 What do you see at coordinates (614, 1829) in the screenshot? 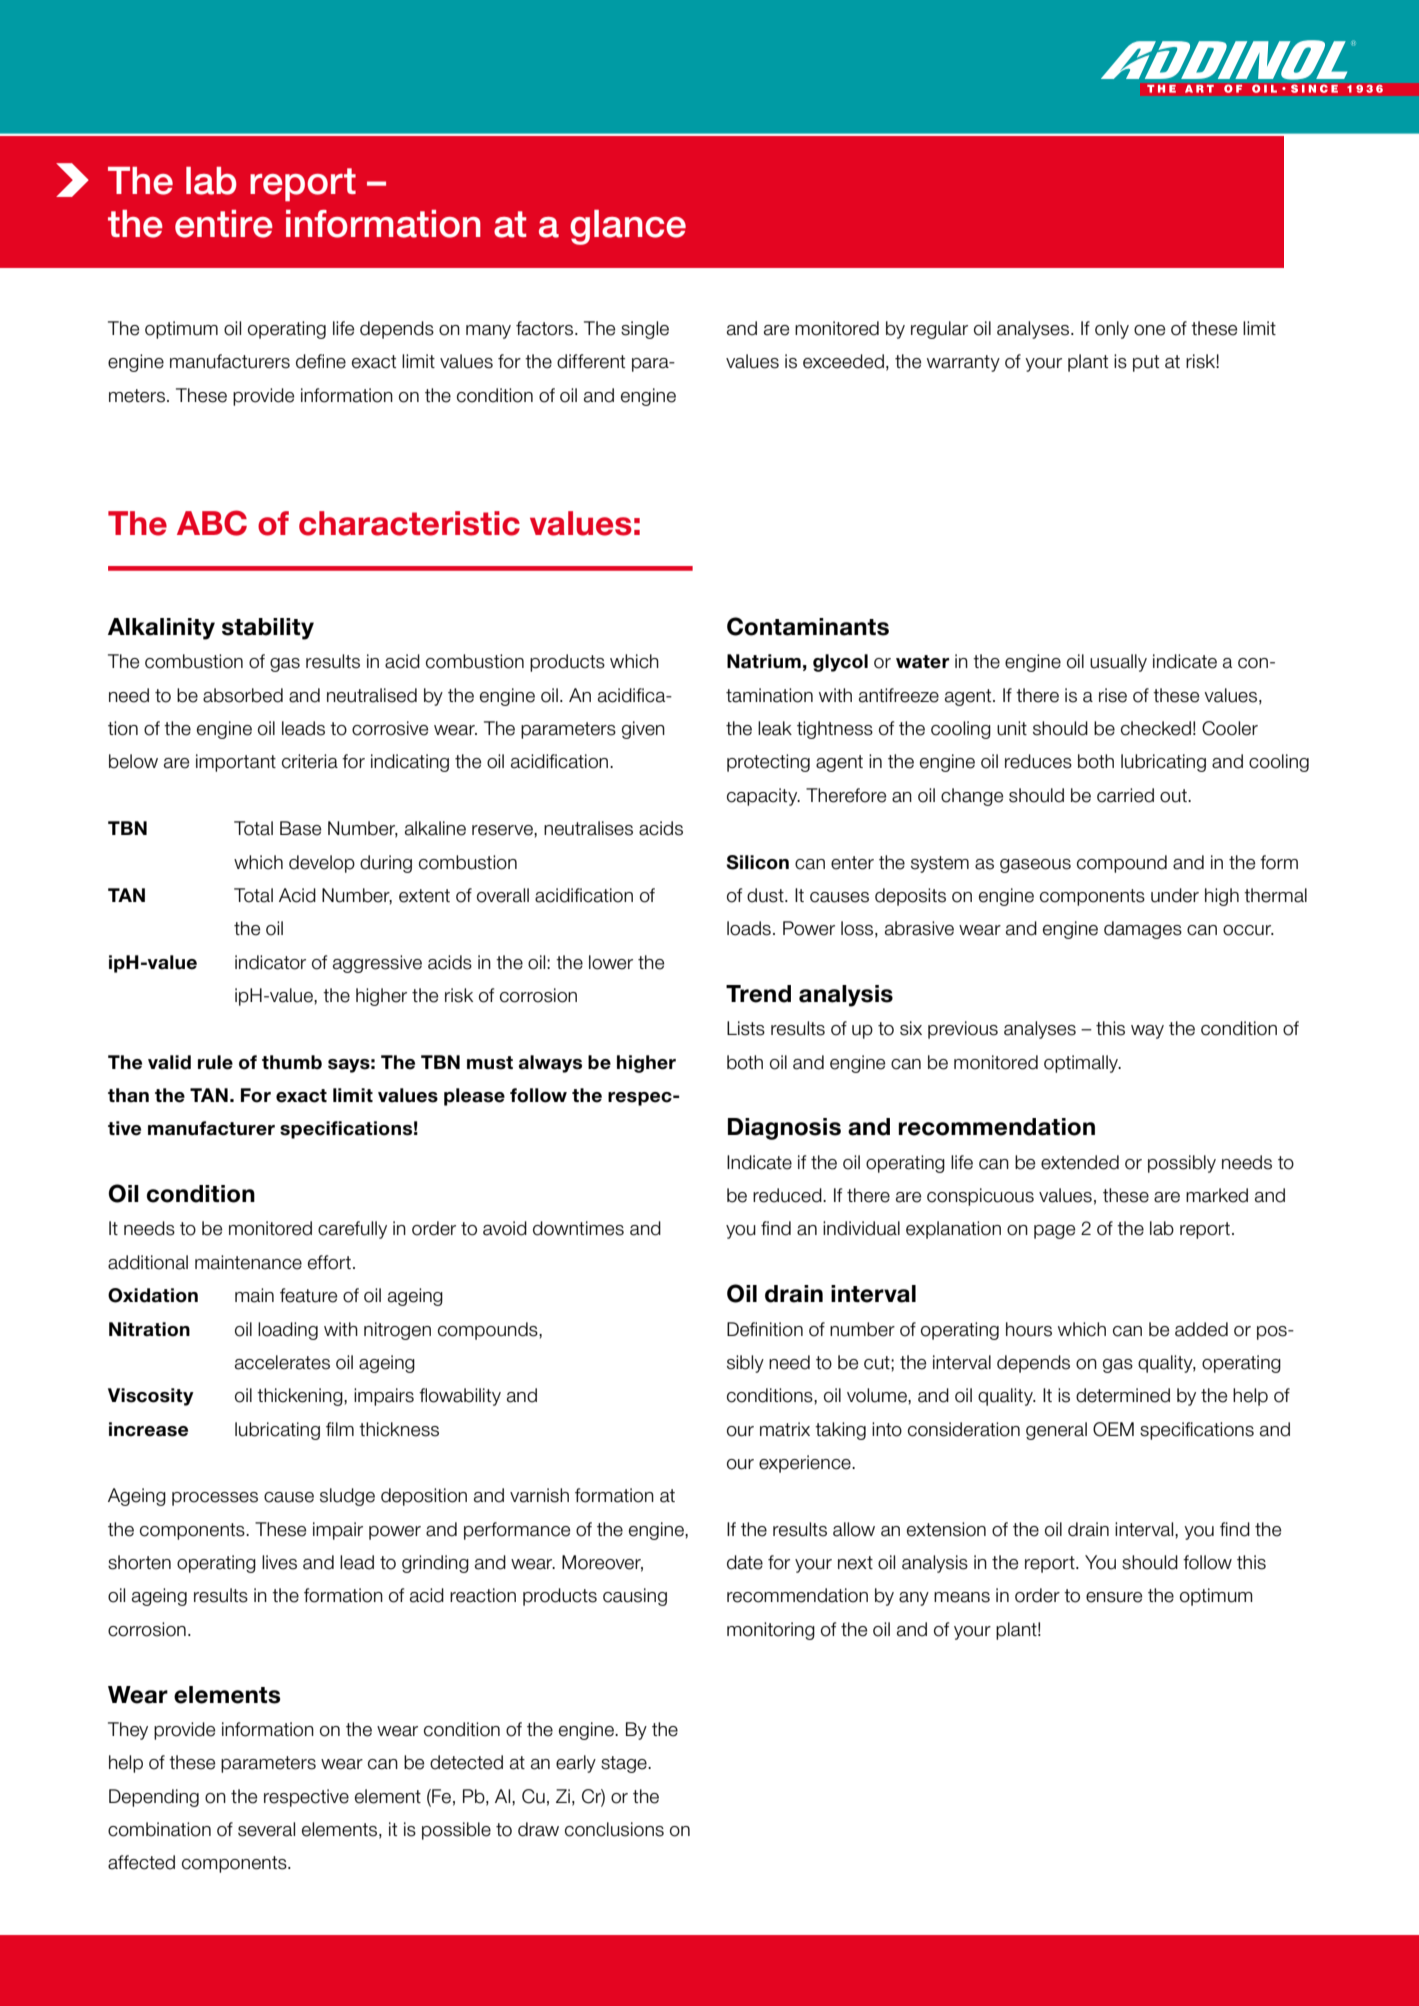
I see `conclusions` at bounding box center [614, 1829].
